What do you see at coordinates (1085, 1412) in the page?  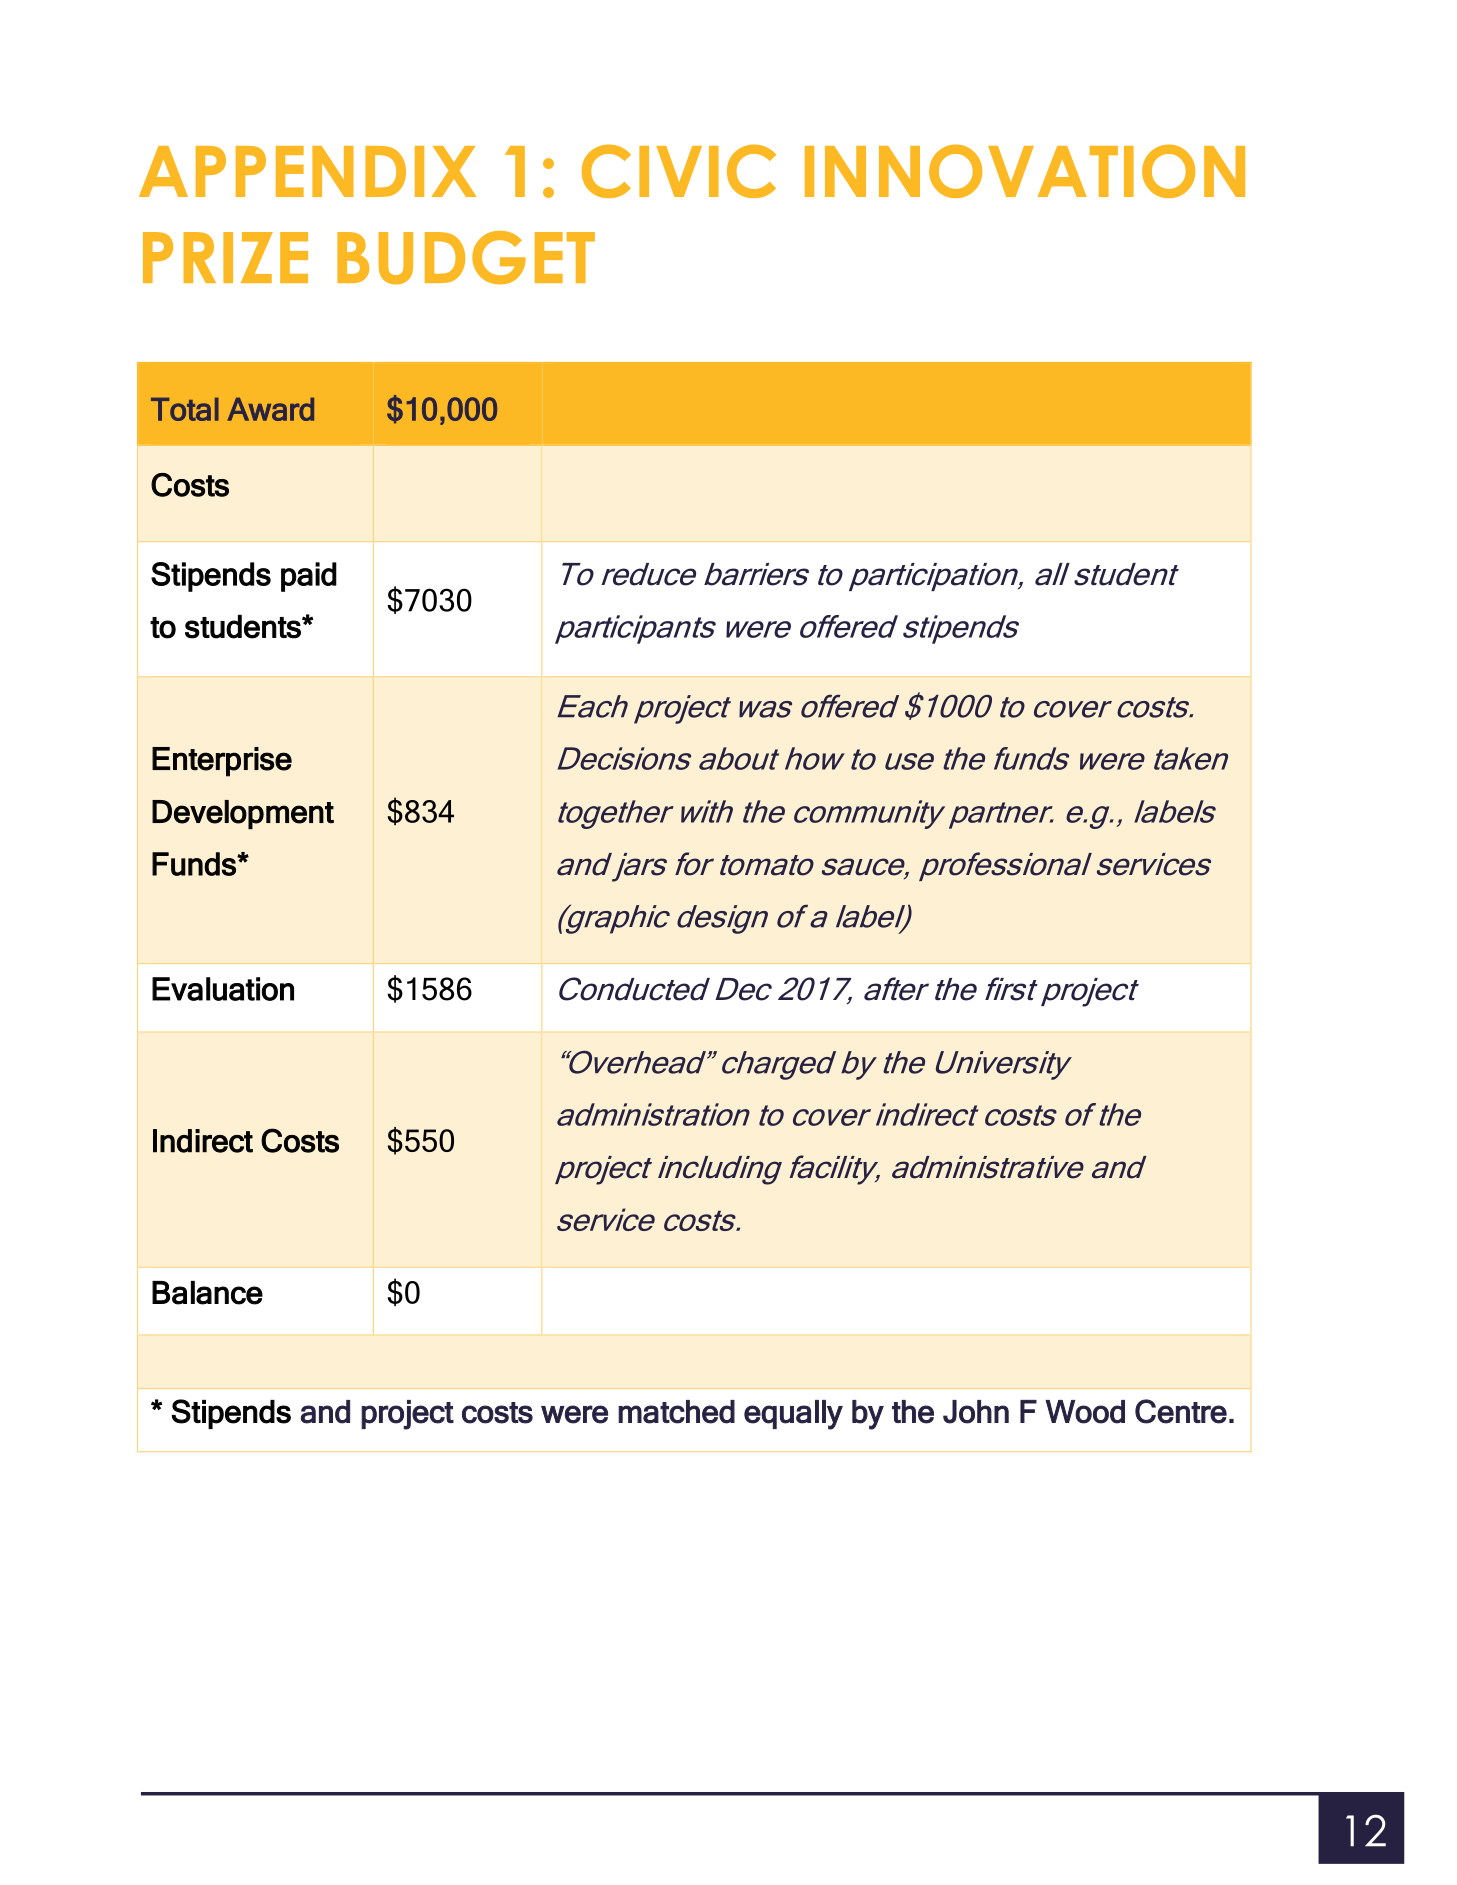 I see `Wood` at bounding box center [1085, 1412].
